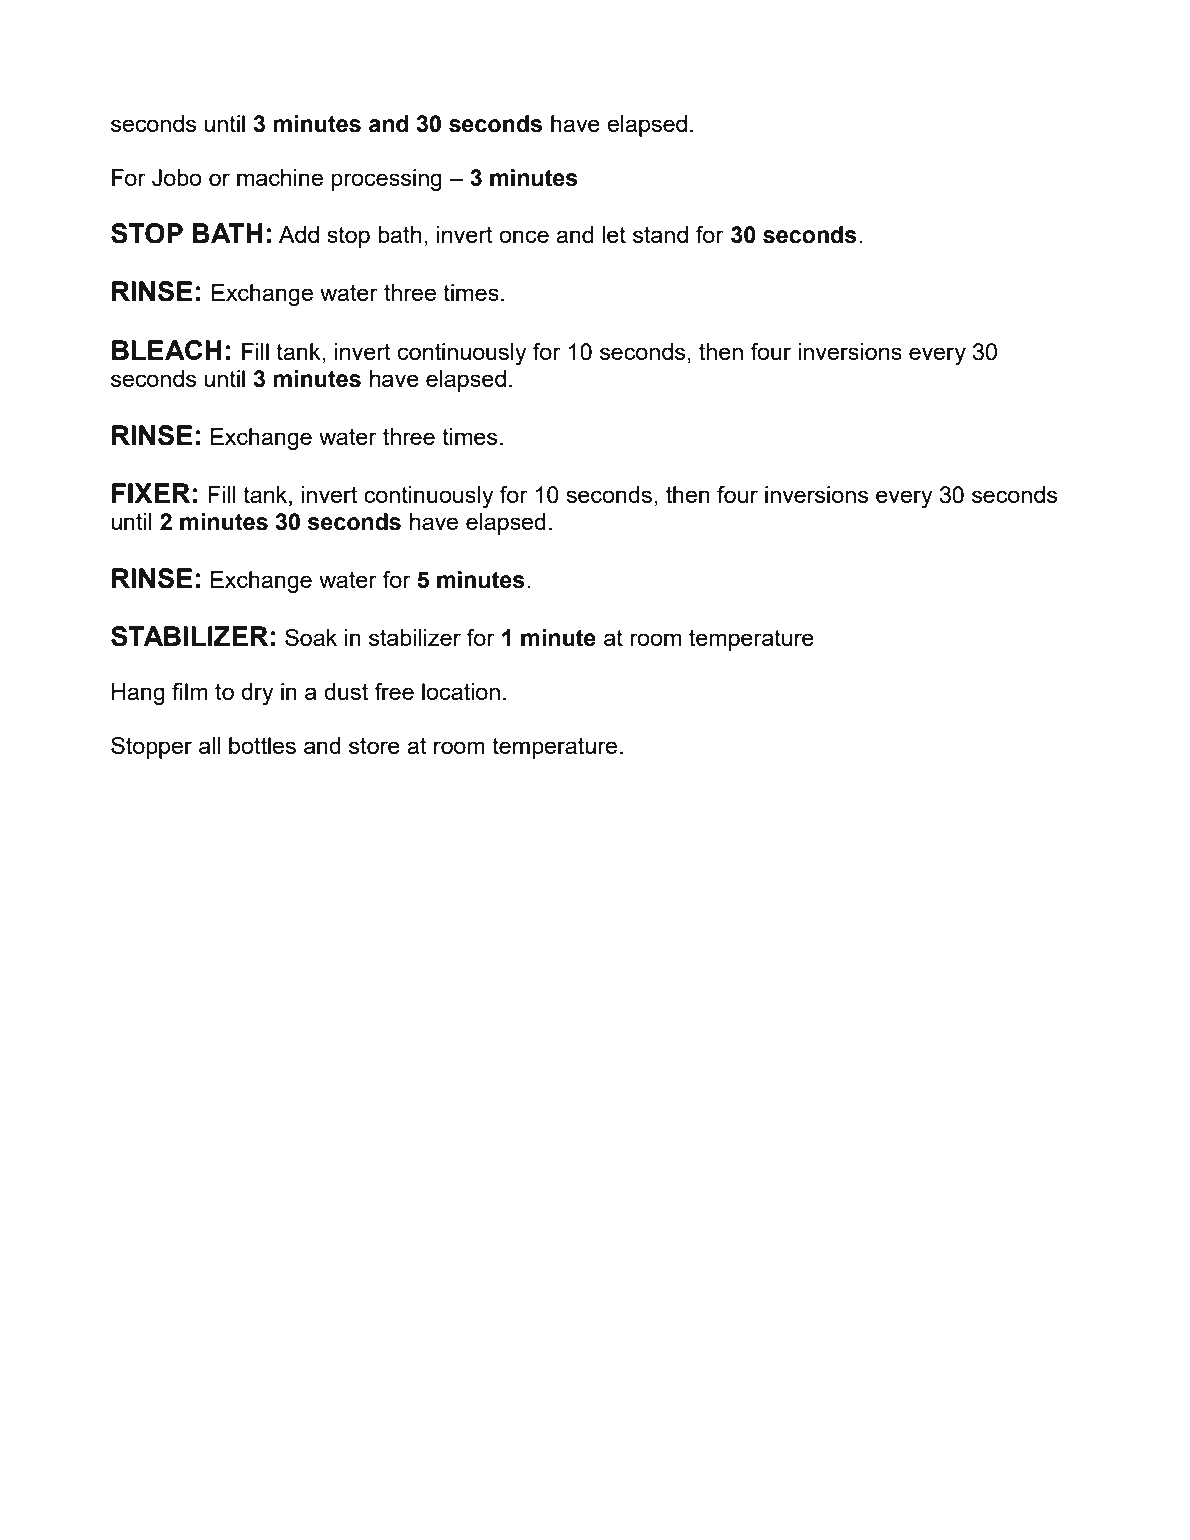 Image resolution: width=1190 pixels, height=1540 pixels. What do you see at coordinates (614, 234) in the page?
I see `let` at bounding box center [614, 234].
